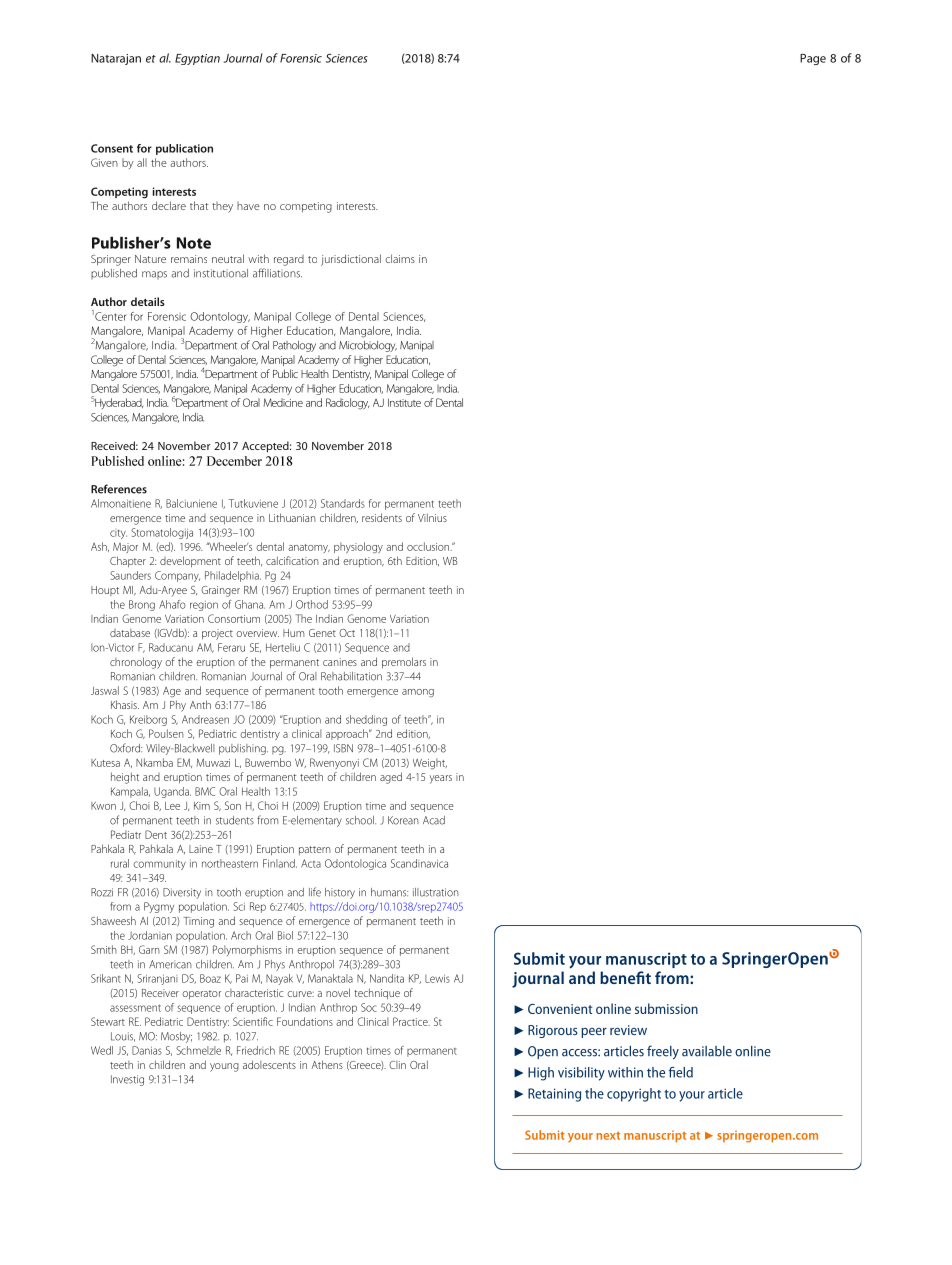  What do you see at coordinates (441, 779) in the screenshot?
I see `years` at bounding box center [441, 779].
